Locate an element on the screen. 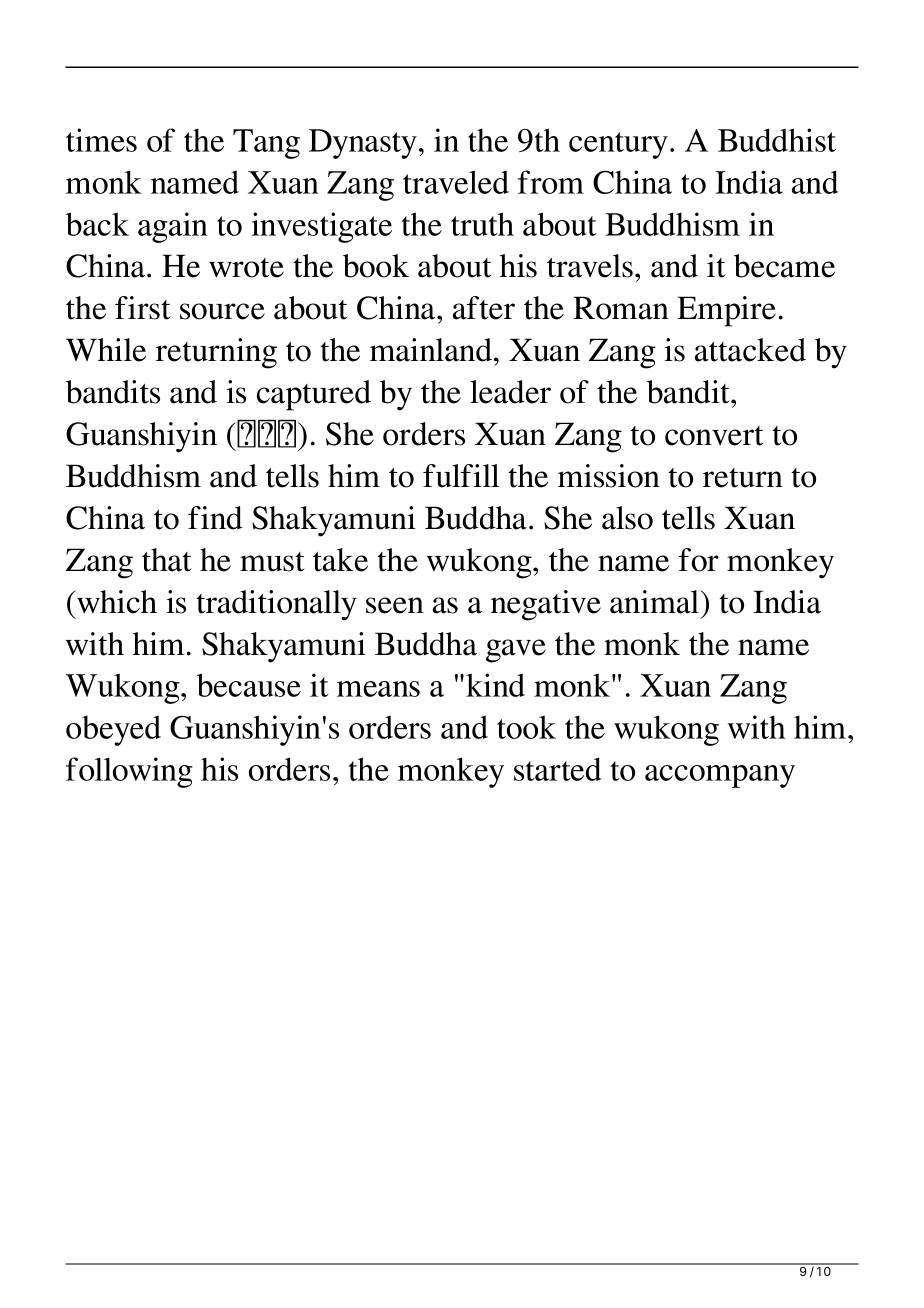 This screenshot has height=1308, width=924. mainland is located at coordinates (431, 350).
